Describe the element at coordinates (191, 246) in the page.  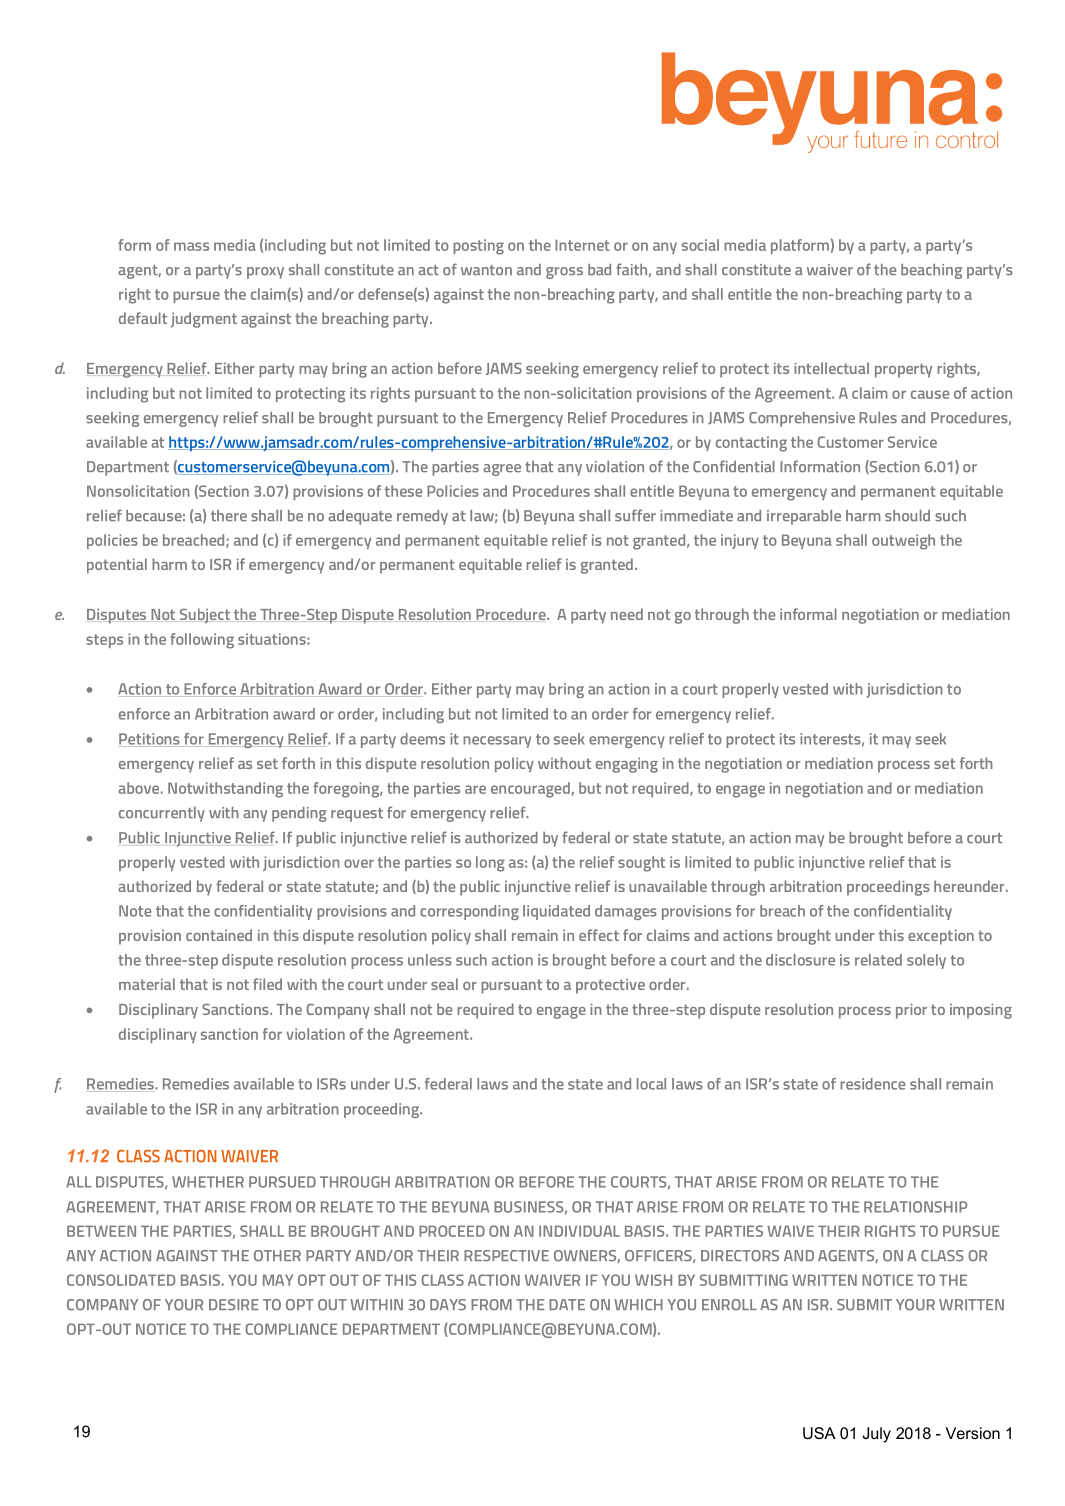
I see `mass` at that location.
